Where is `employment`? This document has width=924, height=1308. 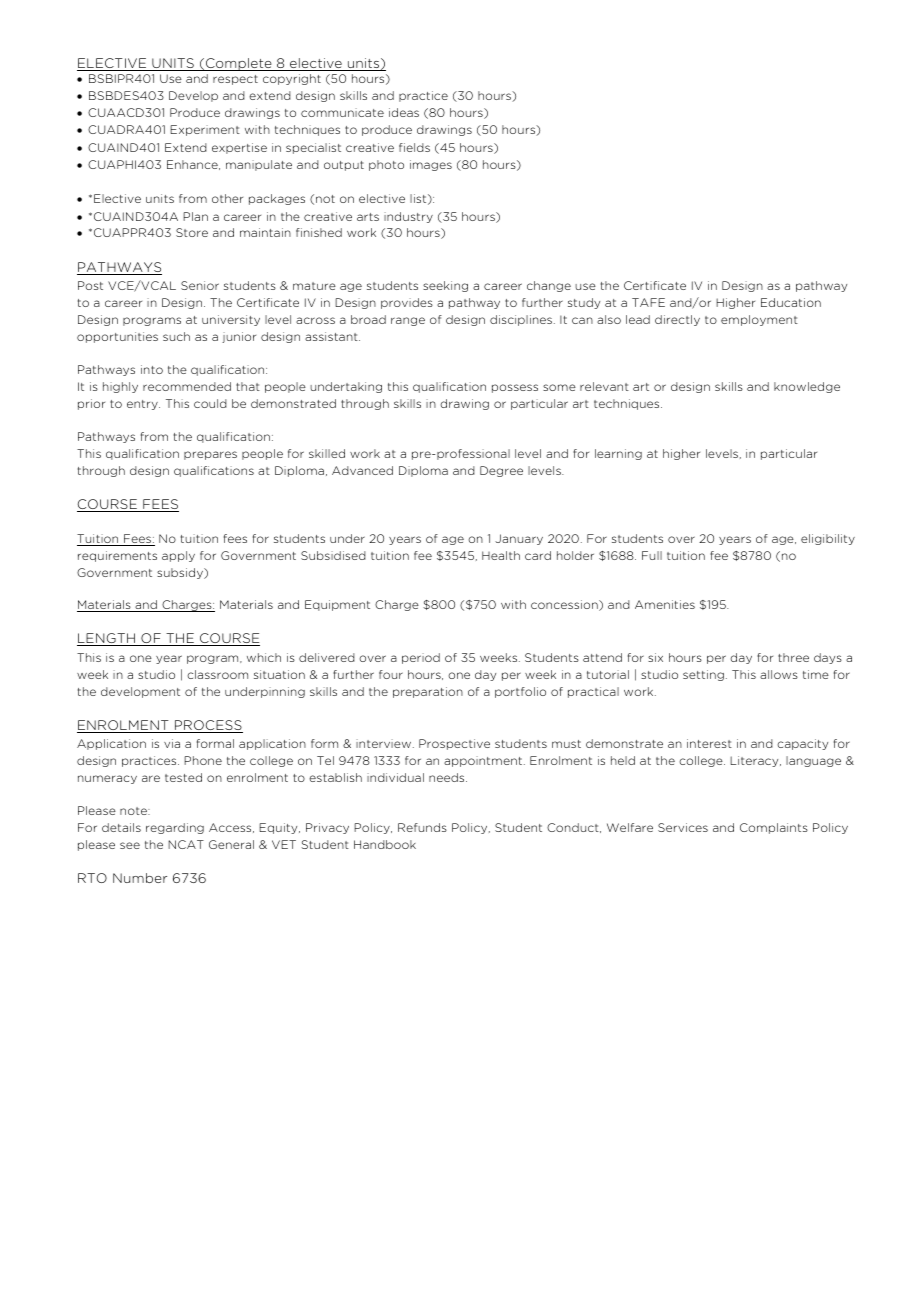
employment is located at coordinates (759, 320).
